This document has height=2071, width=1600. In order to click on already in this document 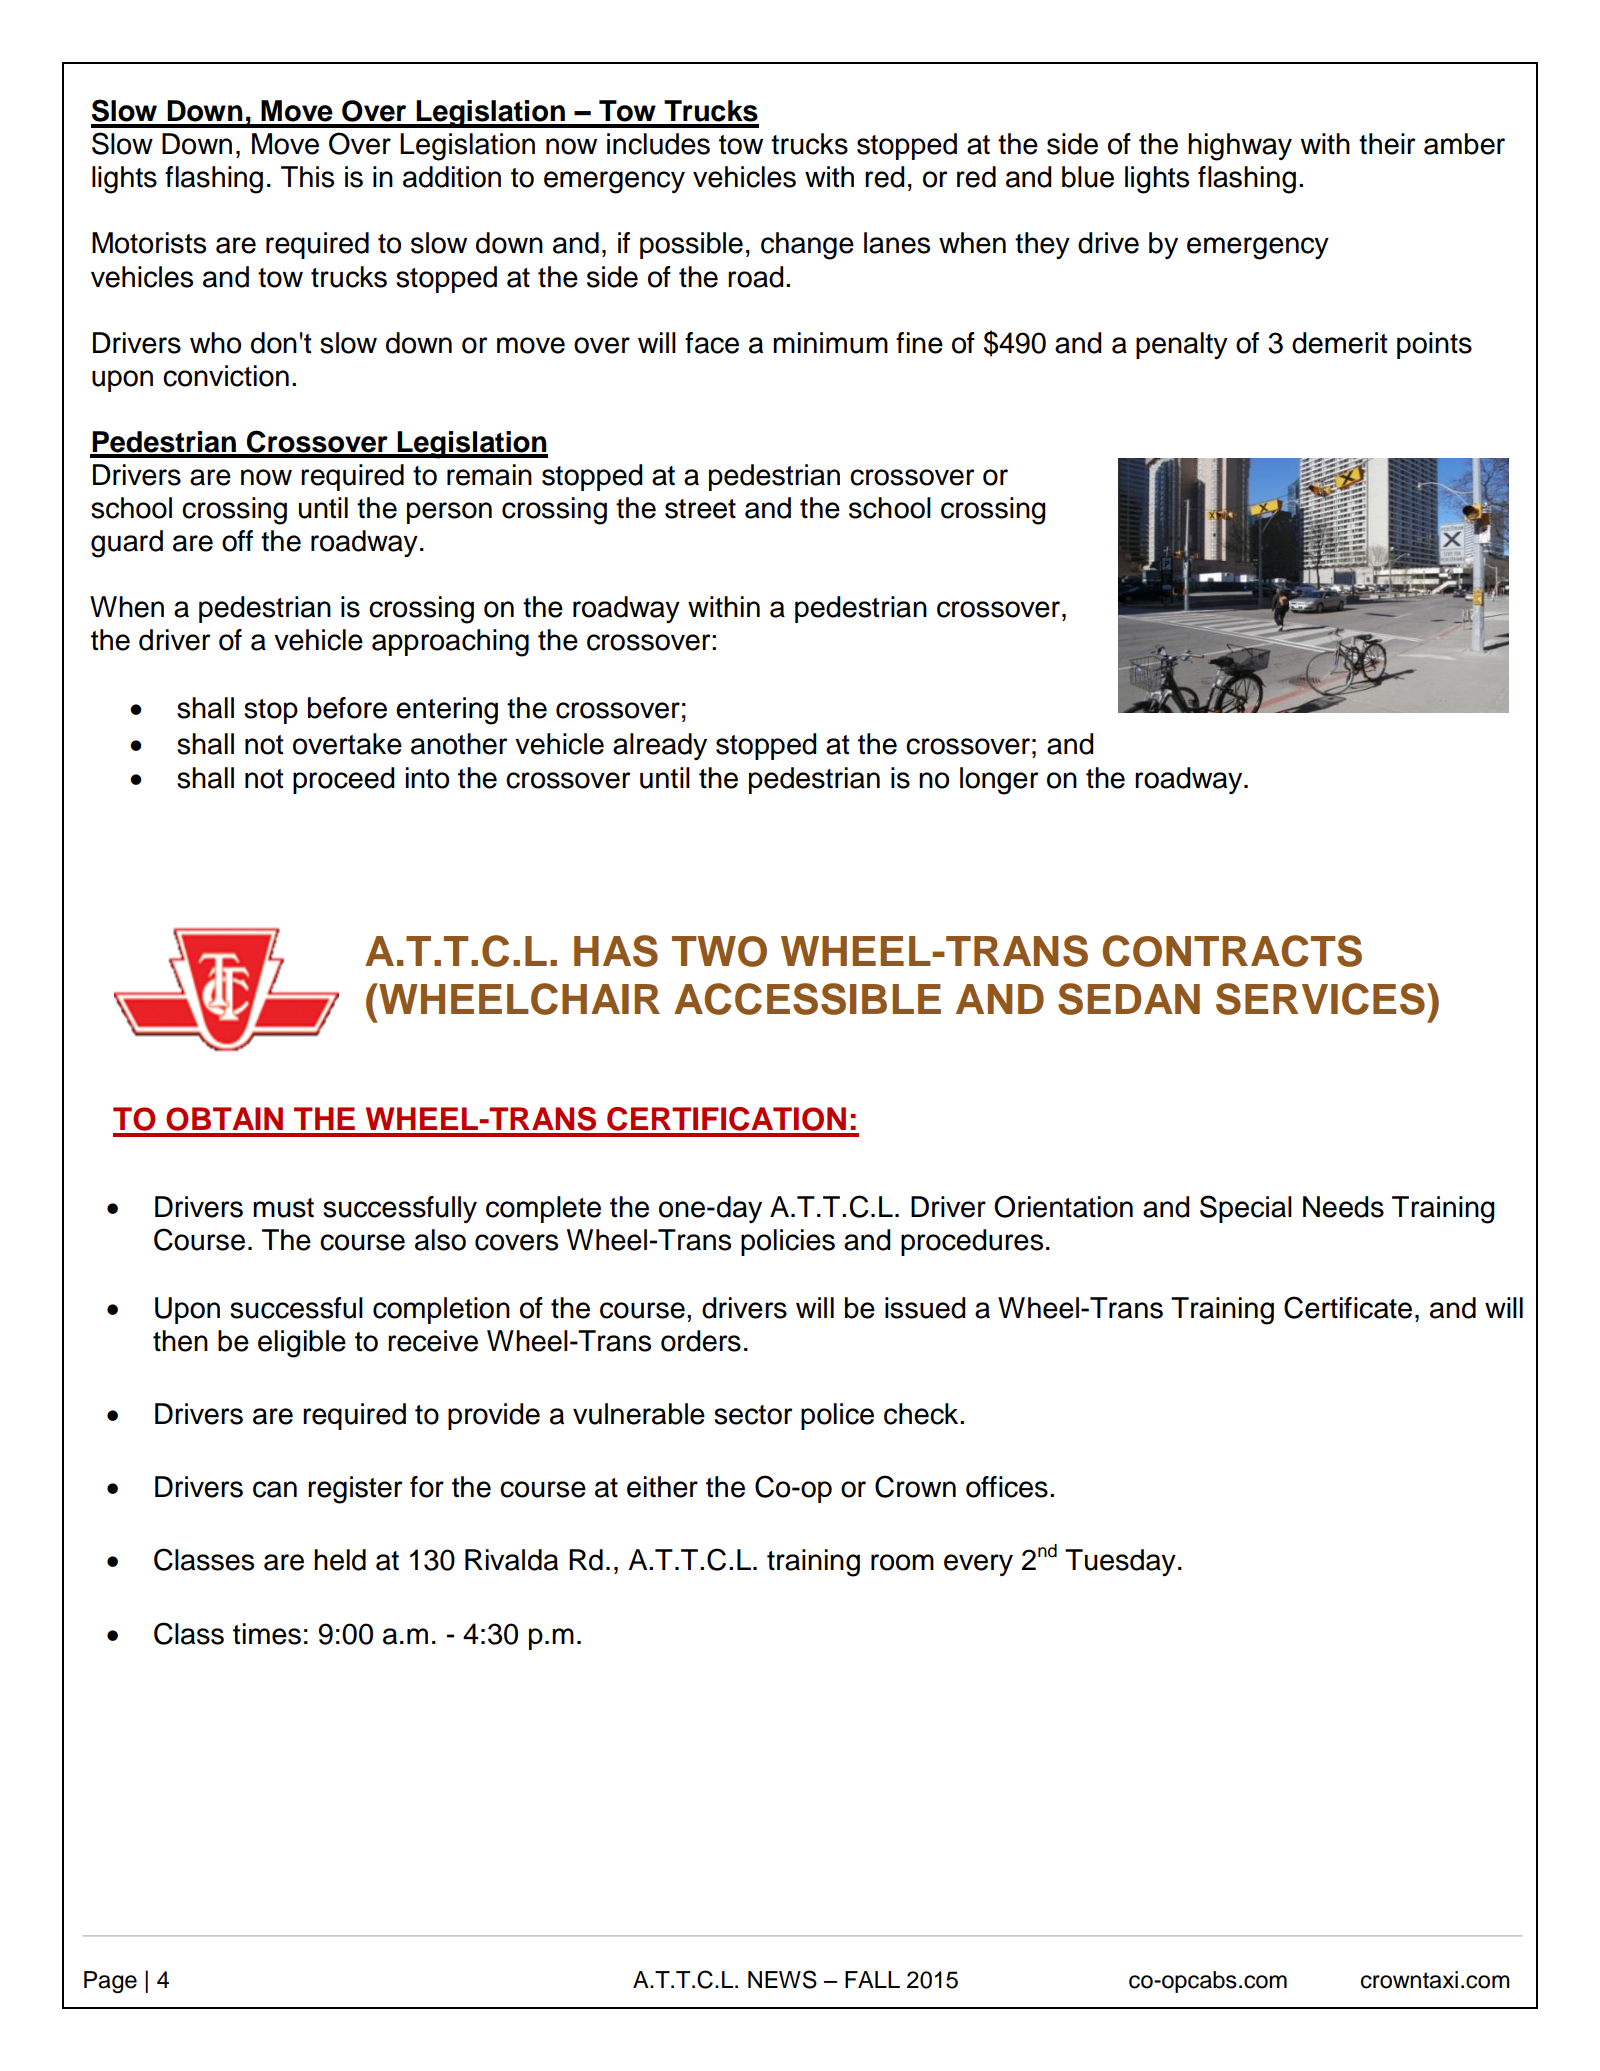, I will do `click(660, 746)`.
